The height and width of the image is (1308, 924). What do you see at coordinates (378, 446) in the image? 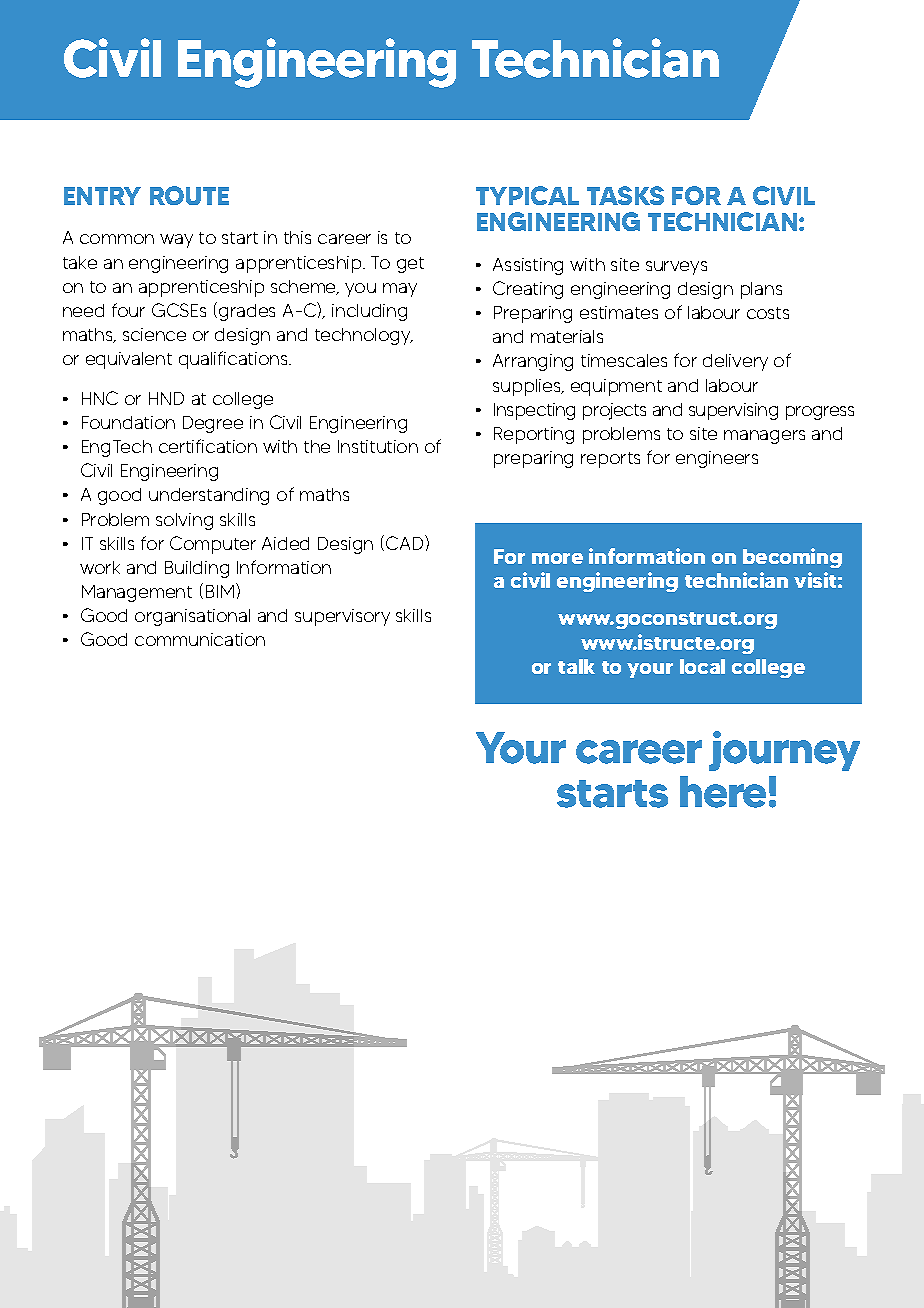
I see `Institution` at bounding box center [378, 446].
